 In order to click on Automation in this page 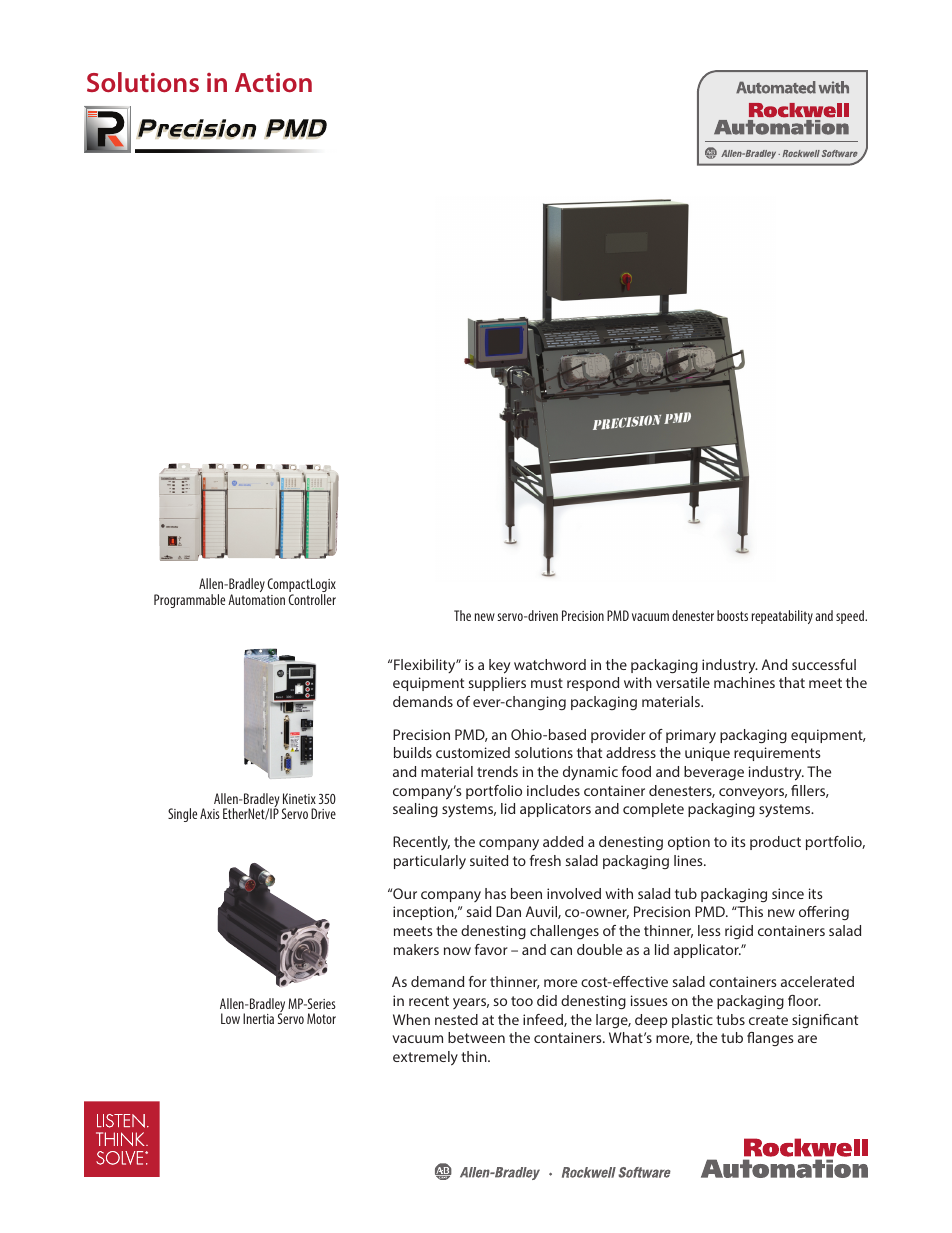, I will do `click(256, 599)`.
